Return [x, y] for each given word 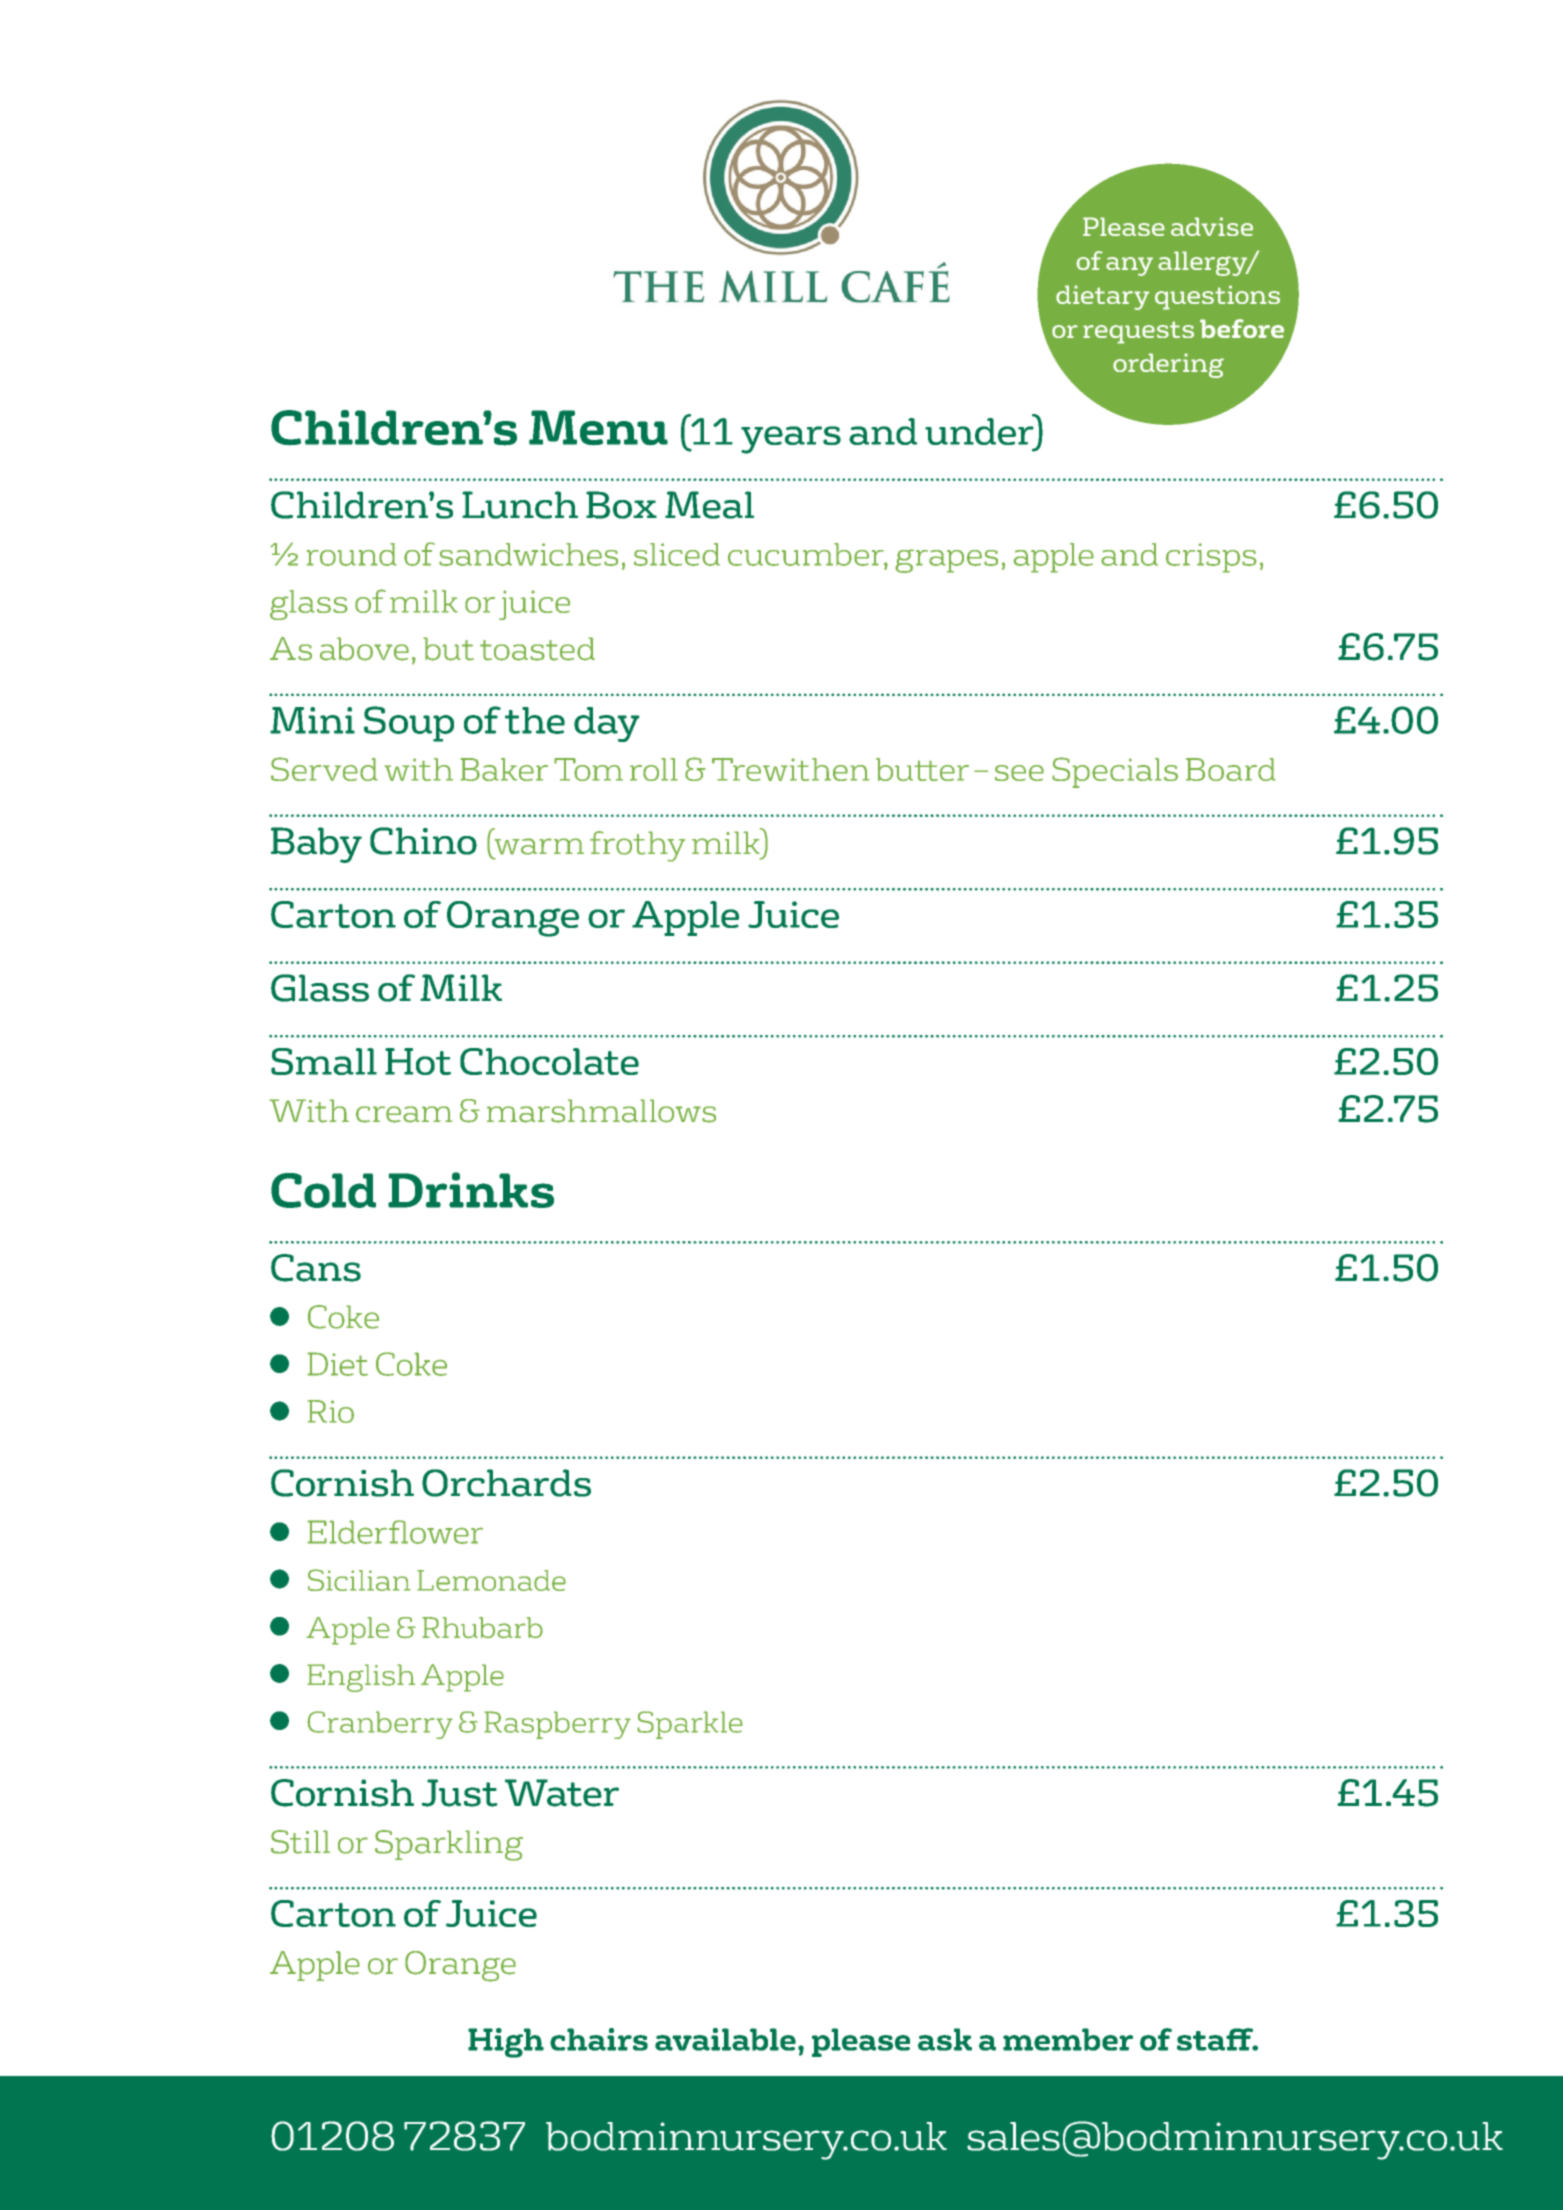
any [1129, 266]
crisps [1211, 558]
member [1068, 2039]
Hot [418, 1061]
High [506, 2043]
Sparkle [690, 1725]
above [364, 649]
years [791, 440]
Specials [1115, 772]
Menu [598, 428]
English [361, 1678]
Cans [316, 1268]
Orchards [506, 1483]
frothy [637, 846]
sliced [677, 554]
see [1019, 773]
